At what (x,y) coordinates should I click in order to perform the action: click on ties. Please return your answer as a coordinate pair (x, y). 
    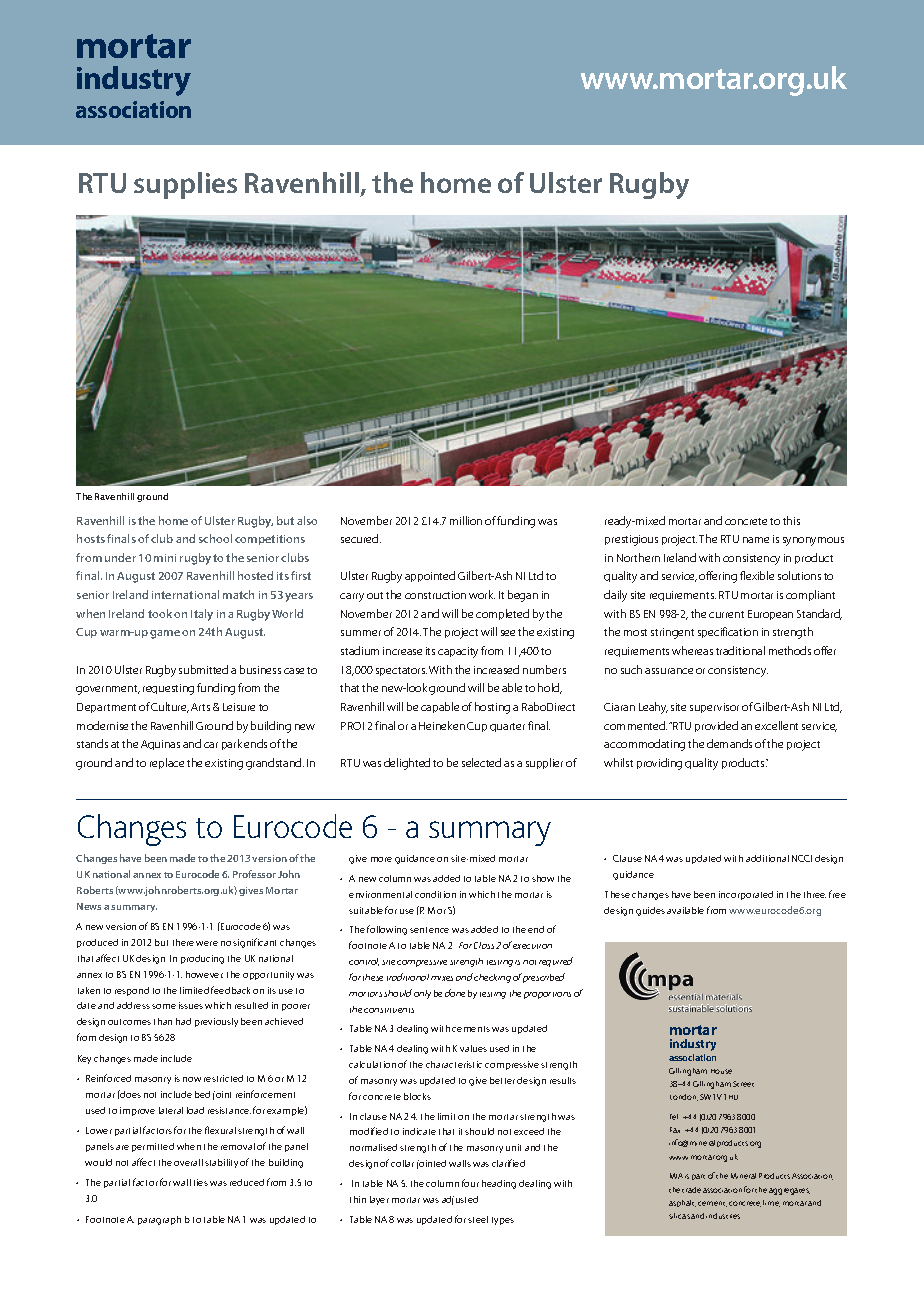
    Looking at the image, I should click on (201, 1182).
